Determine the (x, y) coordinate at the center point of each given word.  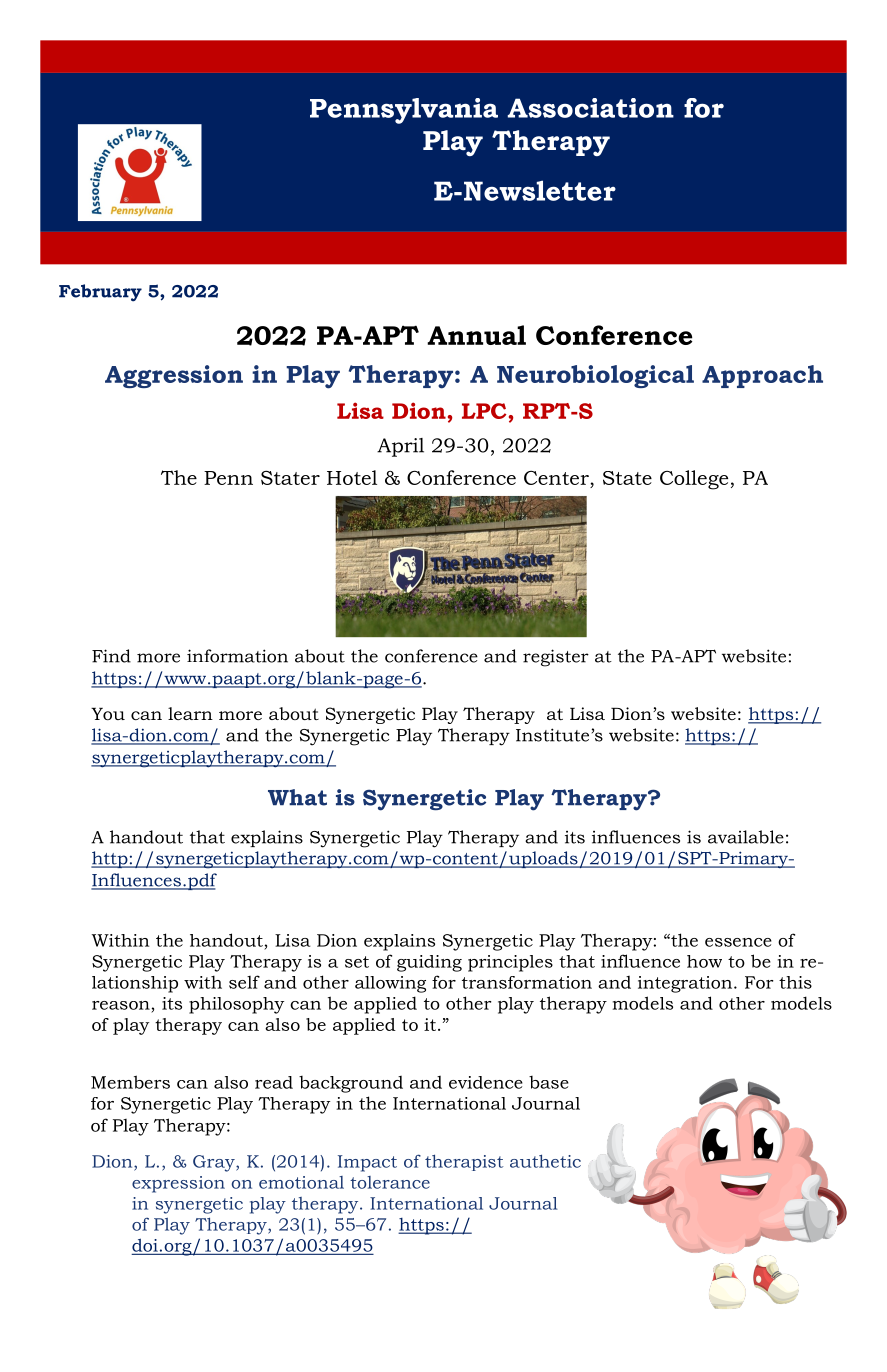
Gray (215, 1163)
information (237, 656)
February (100, 293)
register (556, 658)
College (694, 480)
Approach (762, 376)
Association (591, 108)
